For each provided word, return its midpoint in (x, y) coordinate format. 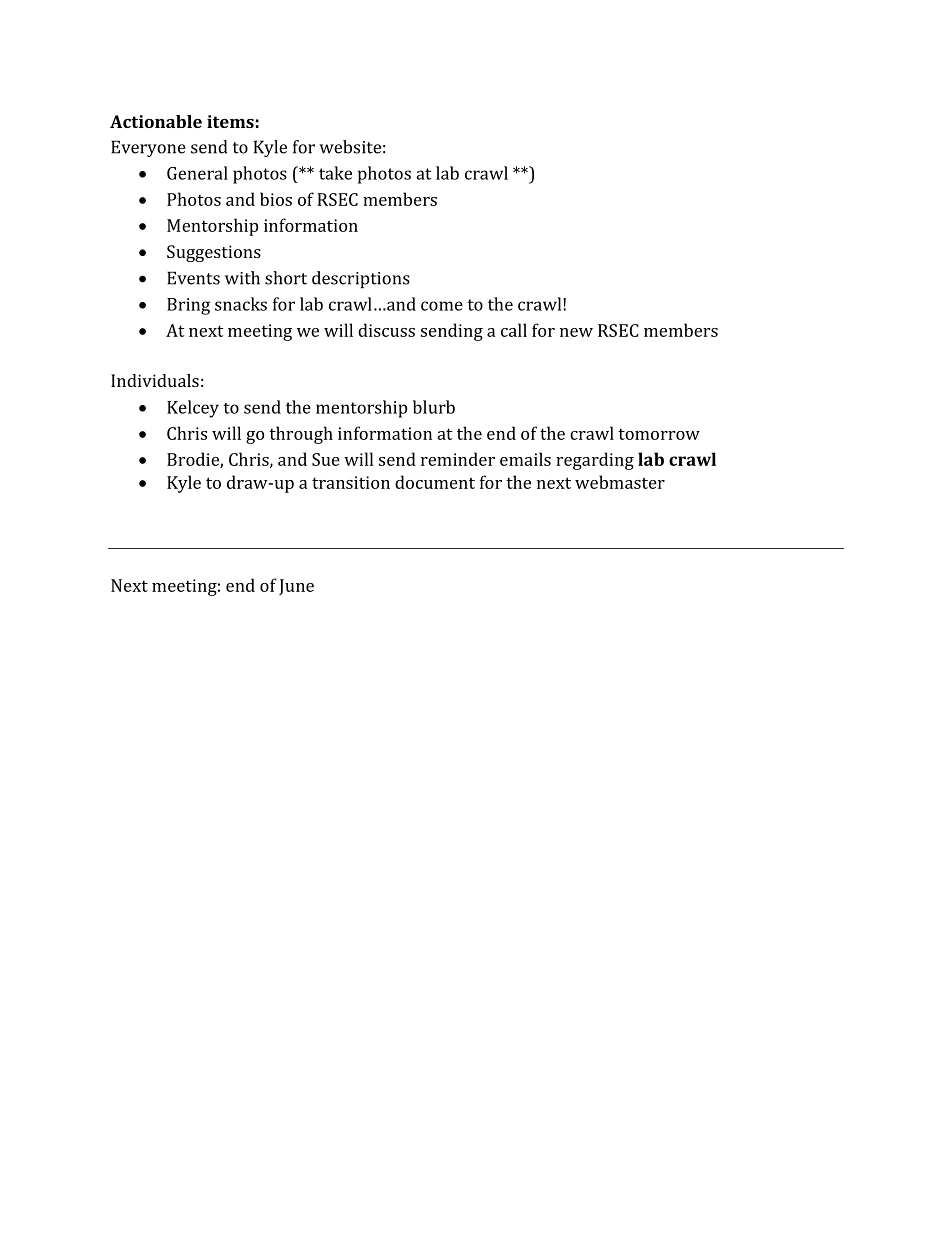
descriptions (361, 279)
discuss (386, 330)
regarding (595, 461)
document (435, 482)
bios (276, 199)
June (296, 587)
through (301, 435)
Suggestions (214, 253)
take (335, 173)
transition (351, 482)
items (230, 121)
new (576, 332)
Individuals (155, 380)
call (514, 330)
